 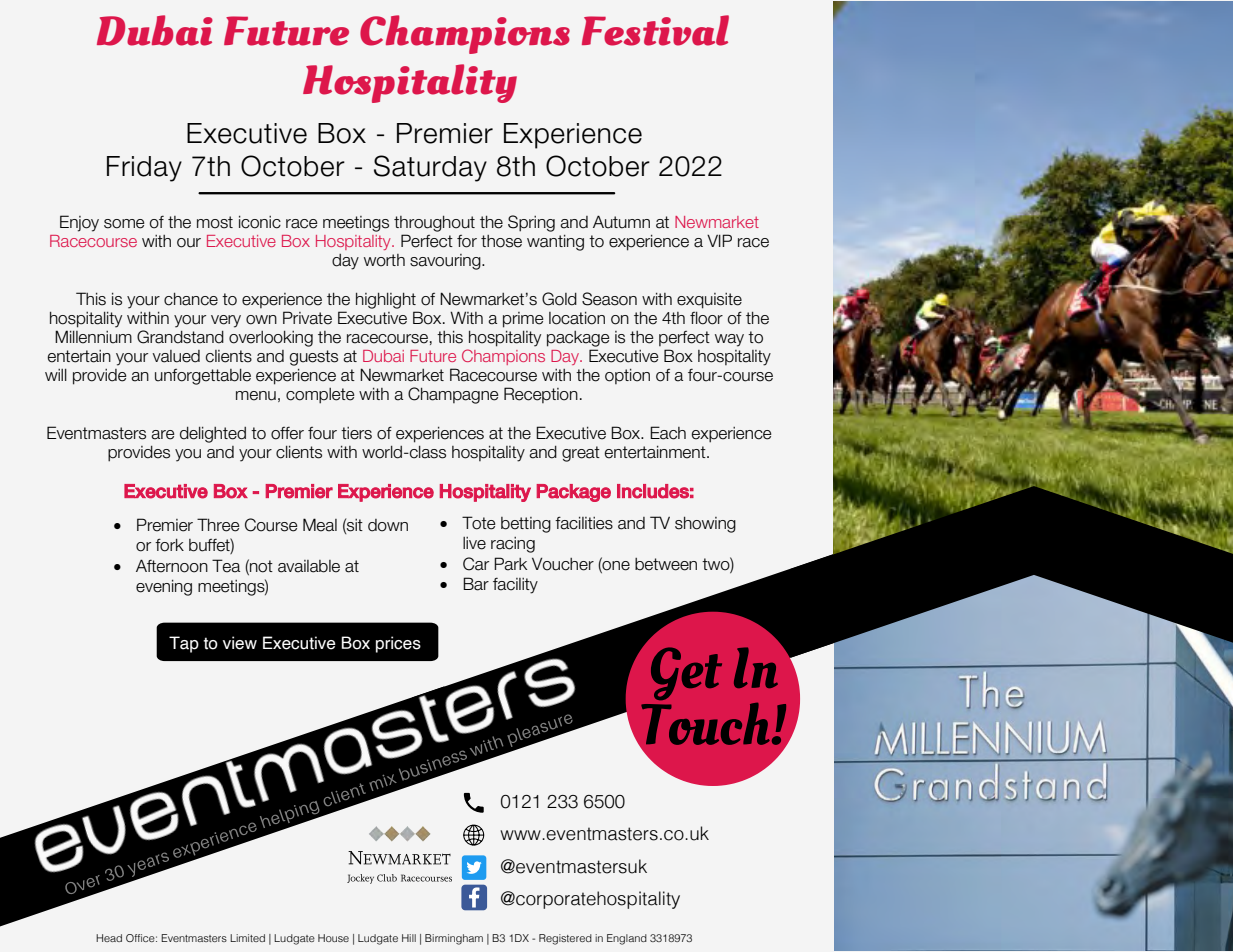 I want to click on Tap, so click(x=184, y=644).
